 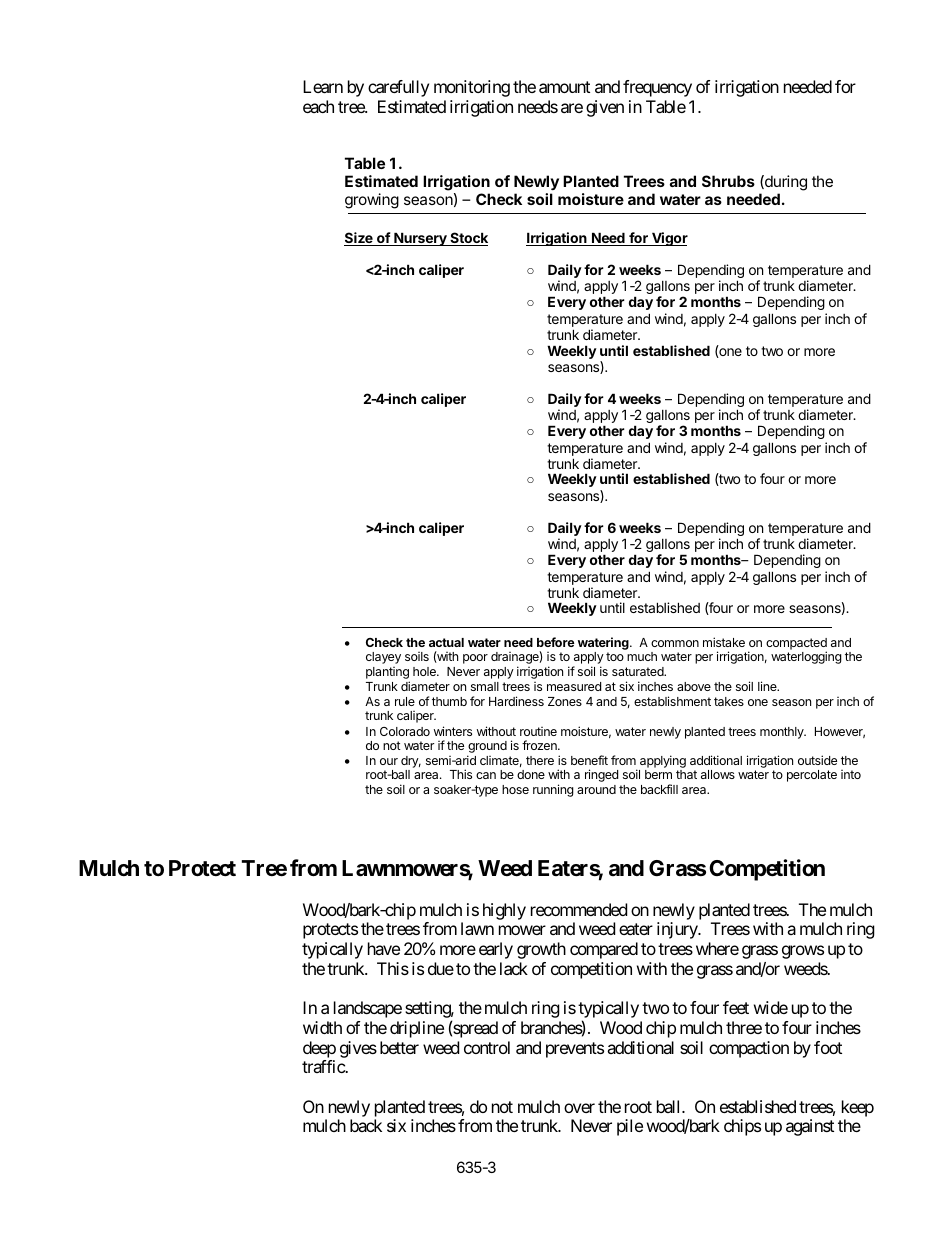 I want to click on Size, so click(x=359, y=239).
